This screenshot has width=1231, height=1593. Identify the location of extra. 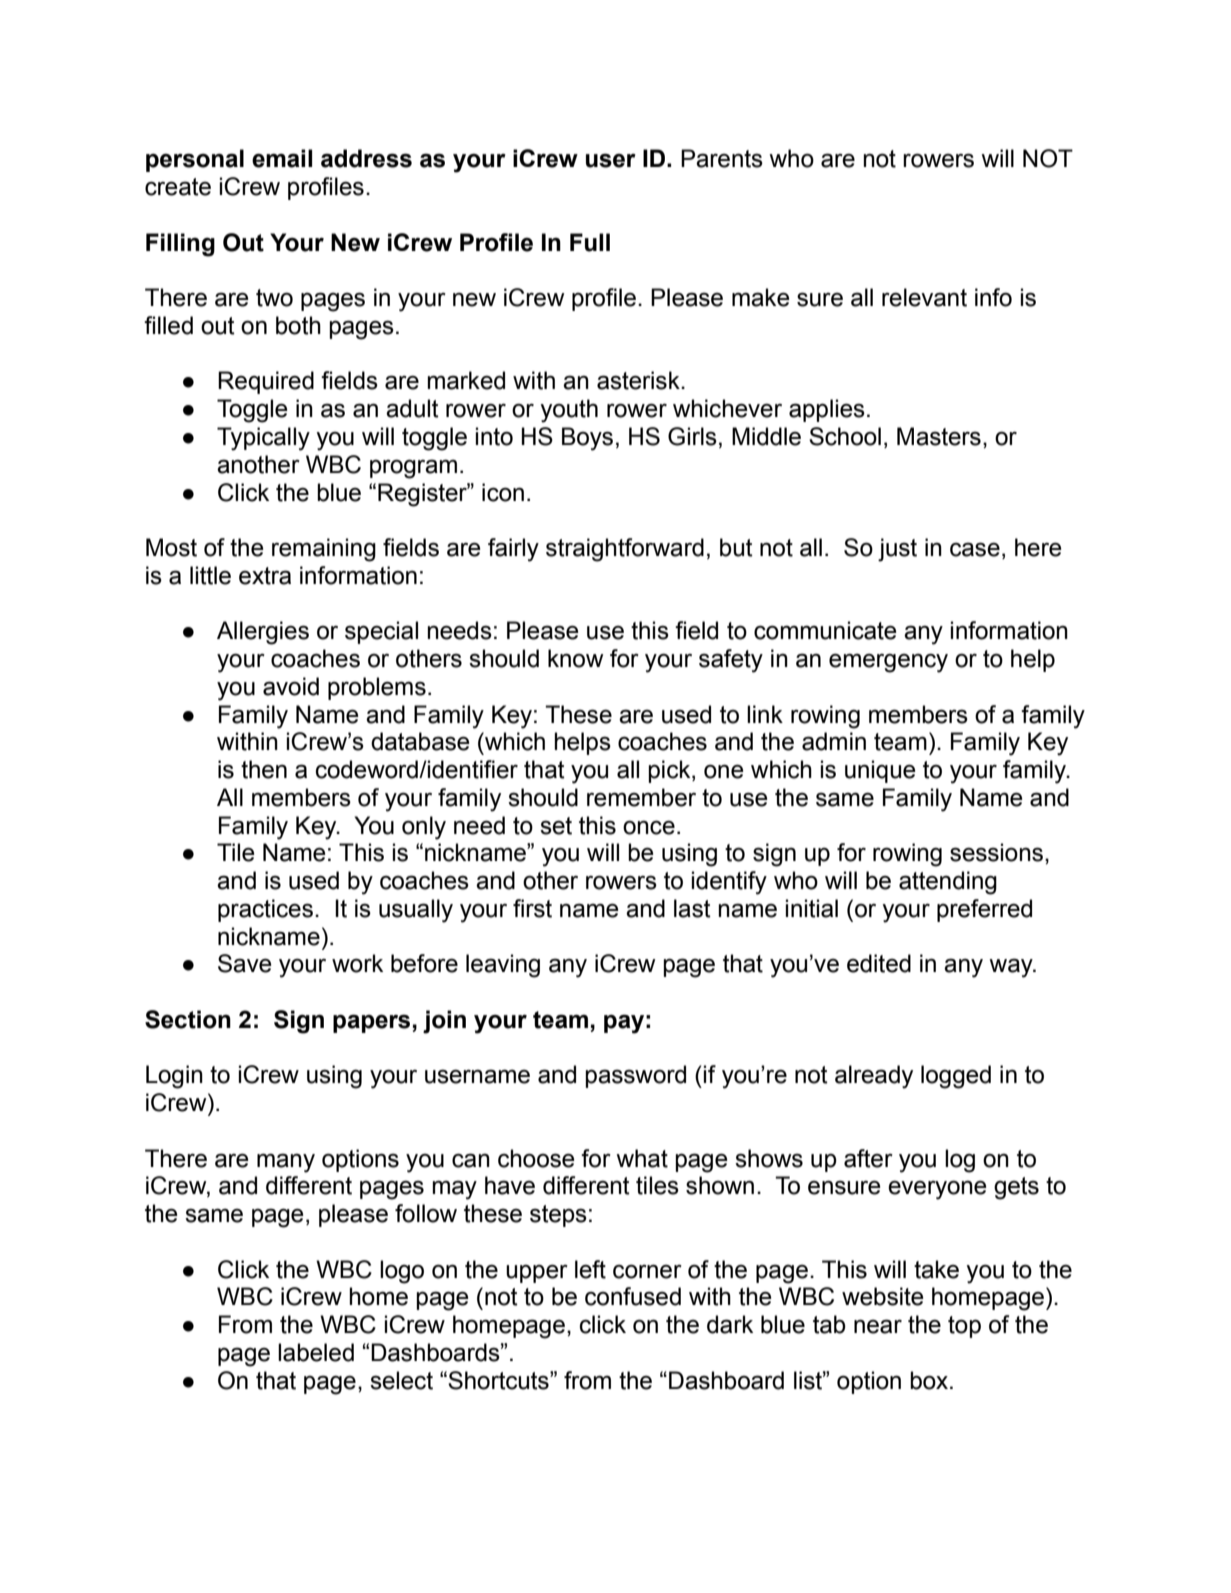
(265, 576).
